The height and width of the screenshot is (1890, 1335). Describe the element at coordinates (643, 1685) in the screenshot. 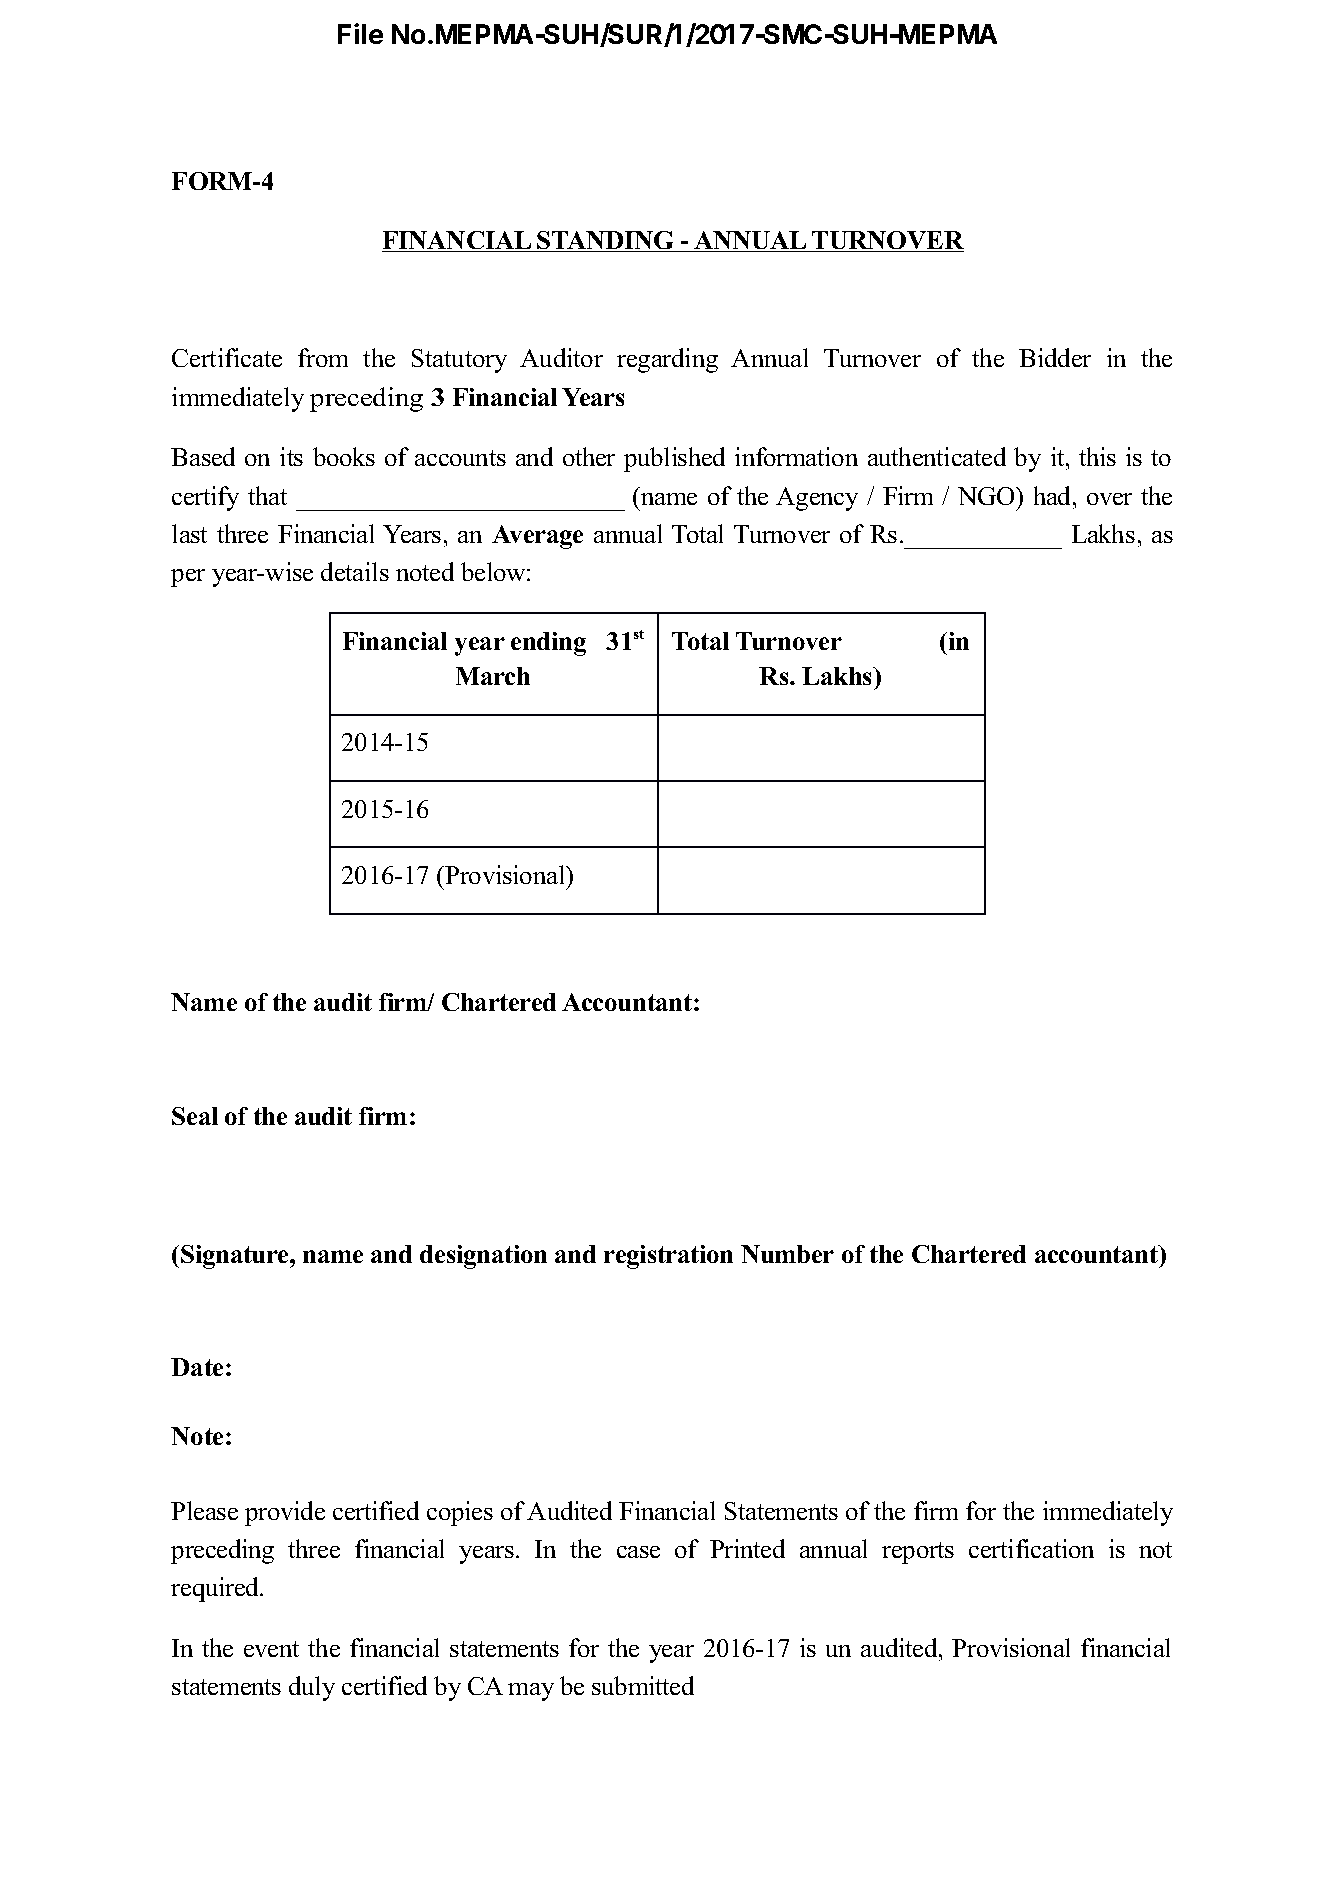

I see `submitted` at that location.
